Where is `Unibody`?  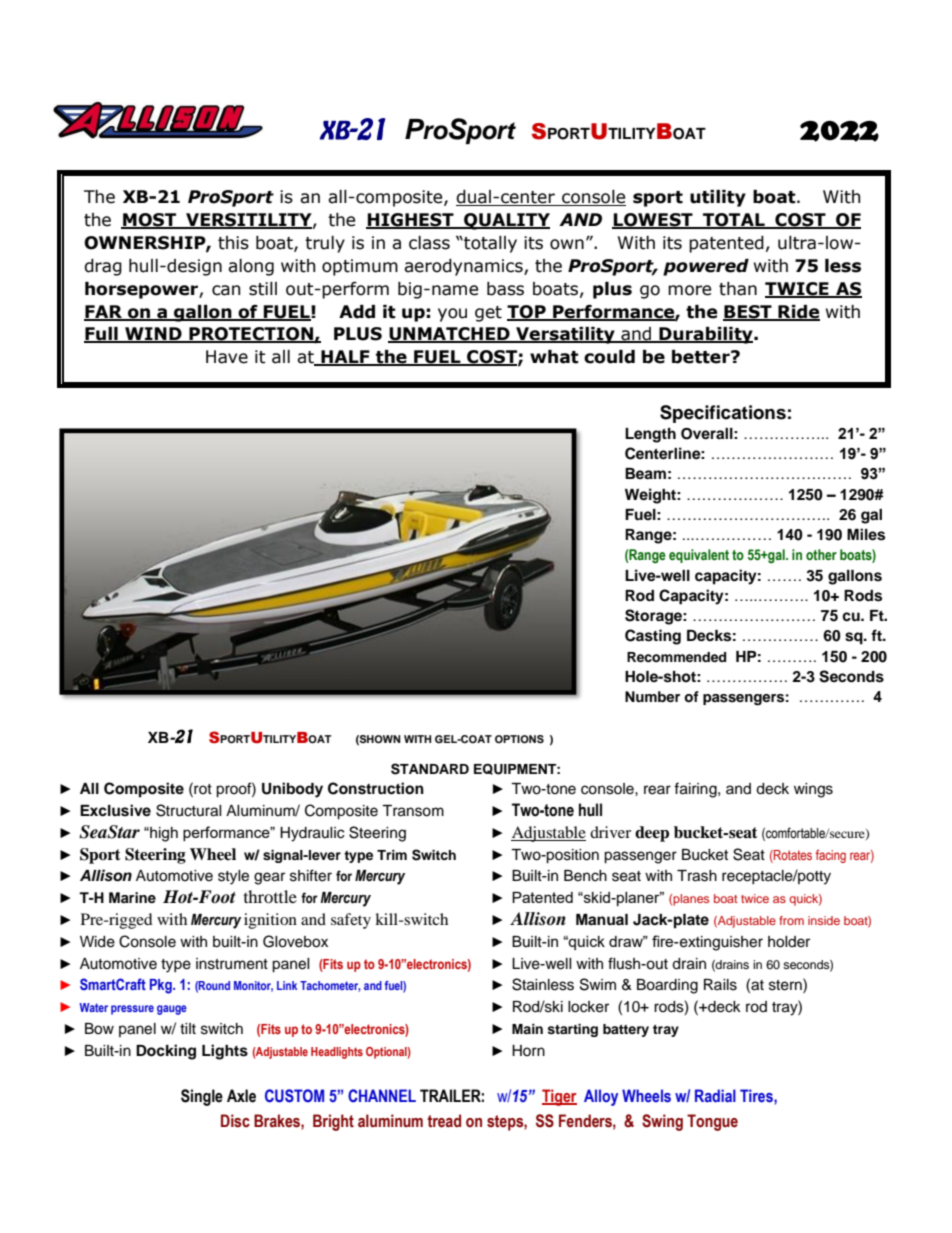 Unibody is located at coordinates (292, 790).
